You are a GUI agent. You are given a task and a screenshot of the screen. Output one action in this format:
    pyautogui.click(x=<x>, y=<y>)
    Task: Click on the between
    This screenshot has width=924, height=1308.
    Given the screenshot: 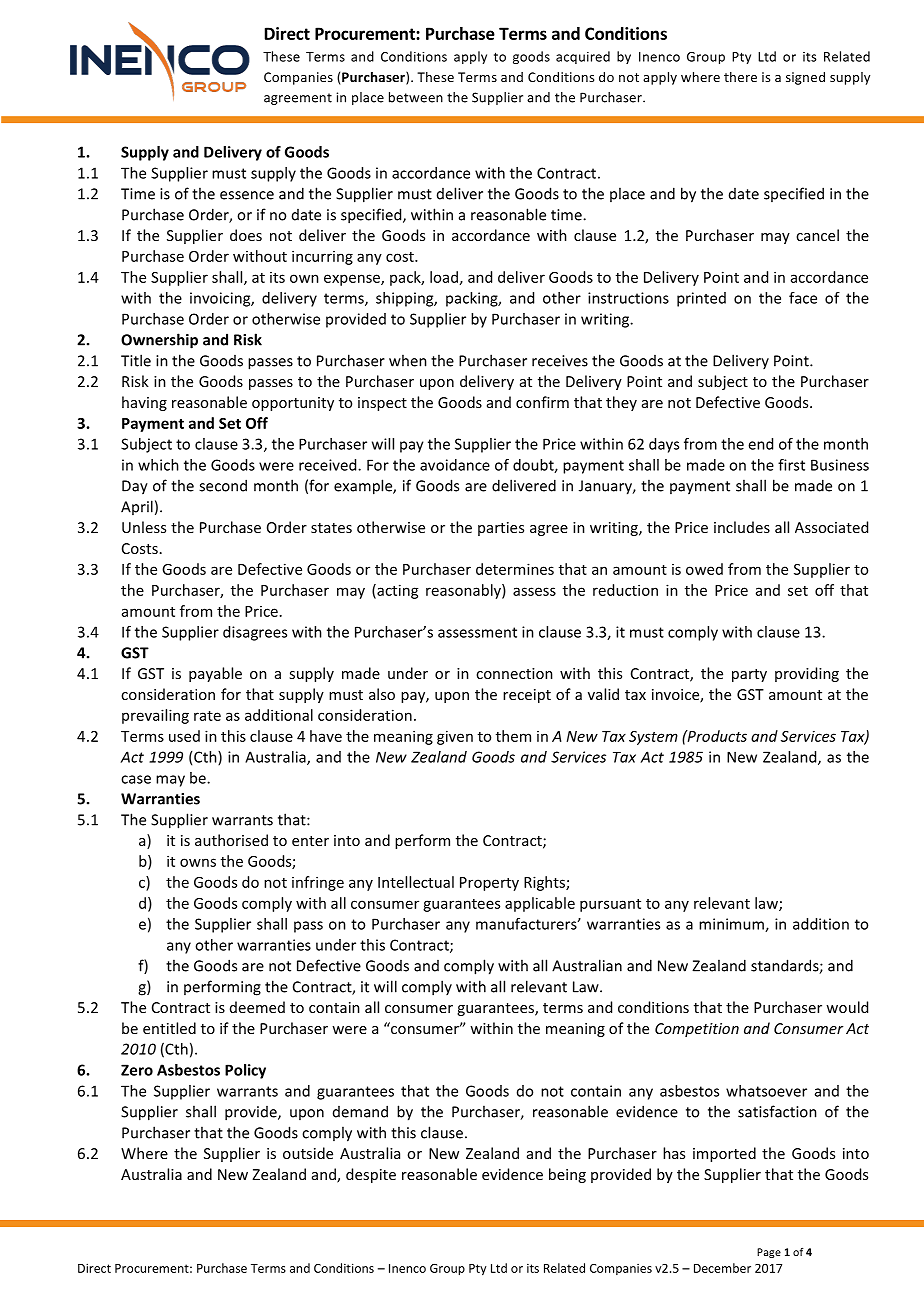 What is the action you would take?
    pyautogui.click(x=416, y=97)
